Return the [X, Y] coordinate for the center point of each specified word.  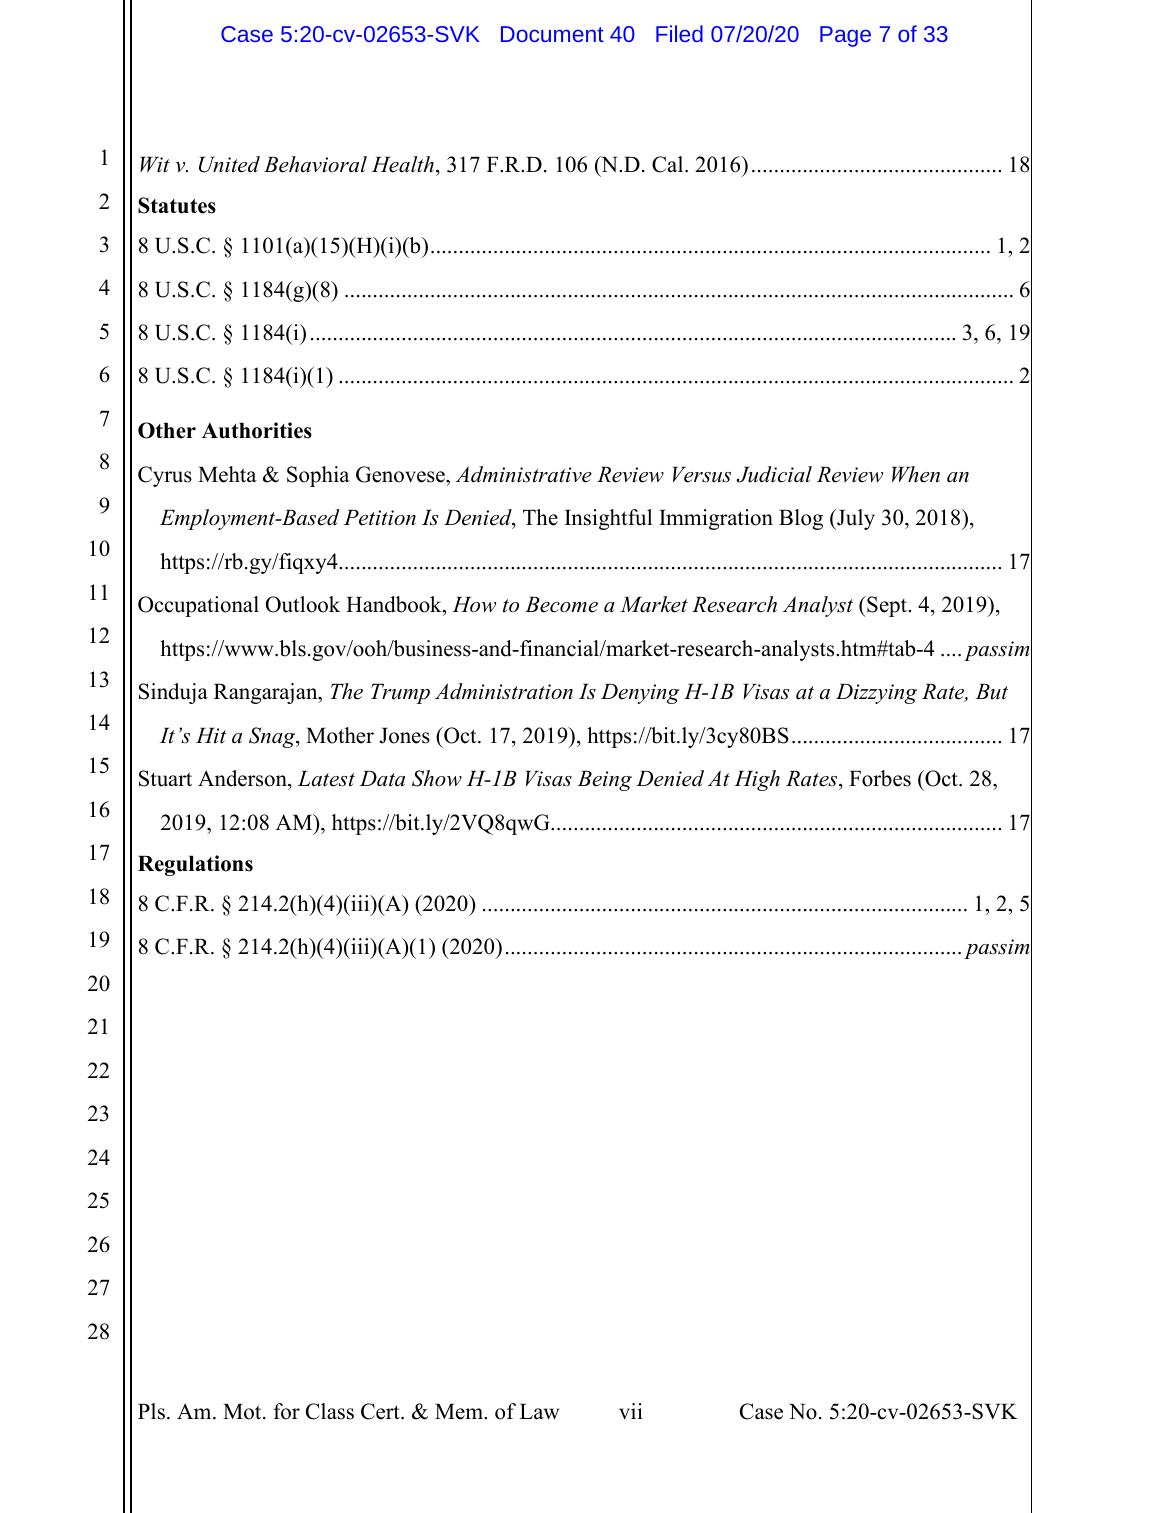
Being [604, 781]
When [916, 474]
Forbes [880, 778]
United [229, 164]
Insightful [608, 519]
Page [845, 36]
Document [552, 34]
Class [330, 1411]
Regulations [195, 865]
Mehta [227, 474]
